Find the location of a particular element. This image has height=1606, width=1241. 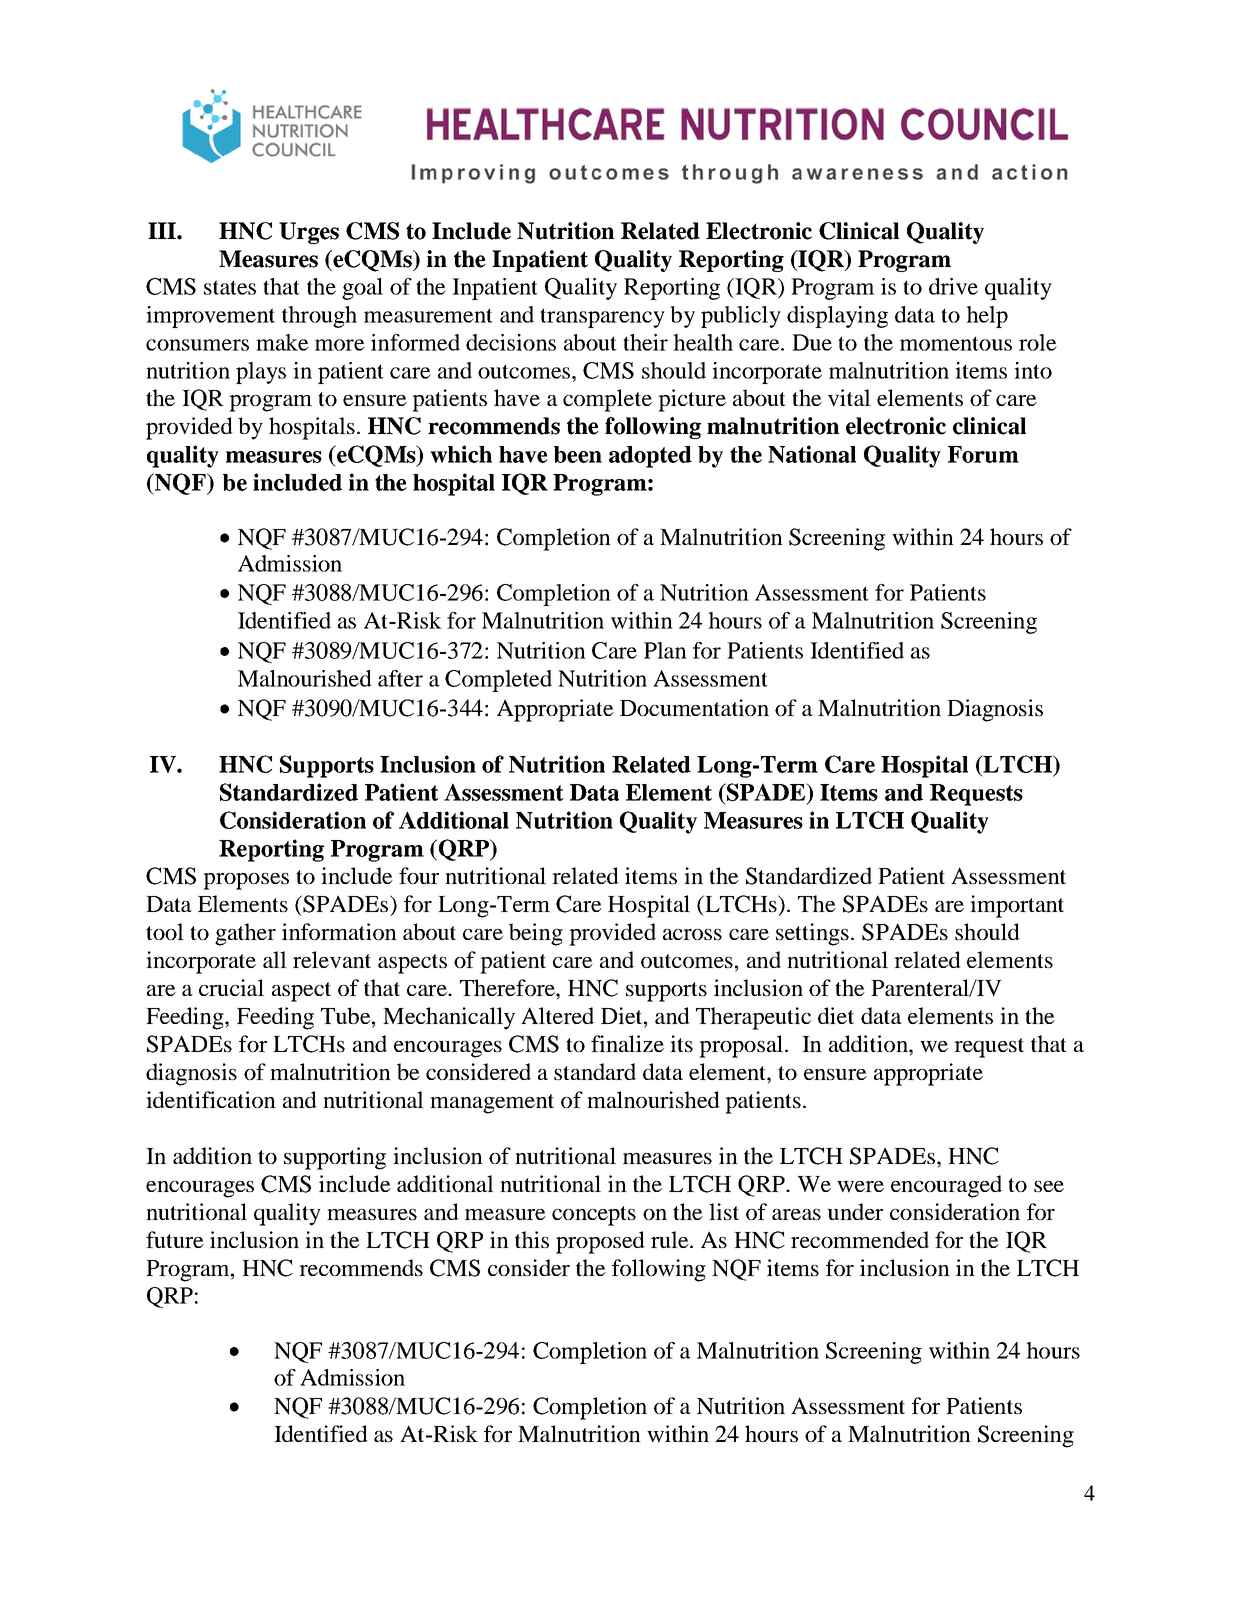

future is located at coordinates (175, 1239).
